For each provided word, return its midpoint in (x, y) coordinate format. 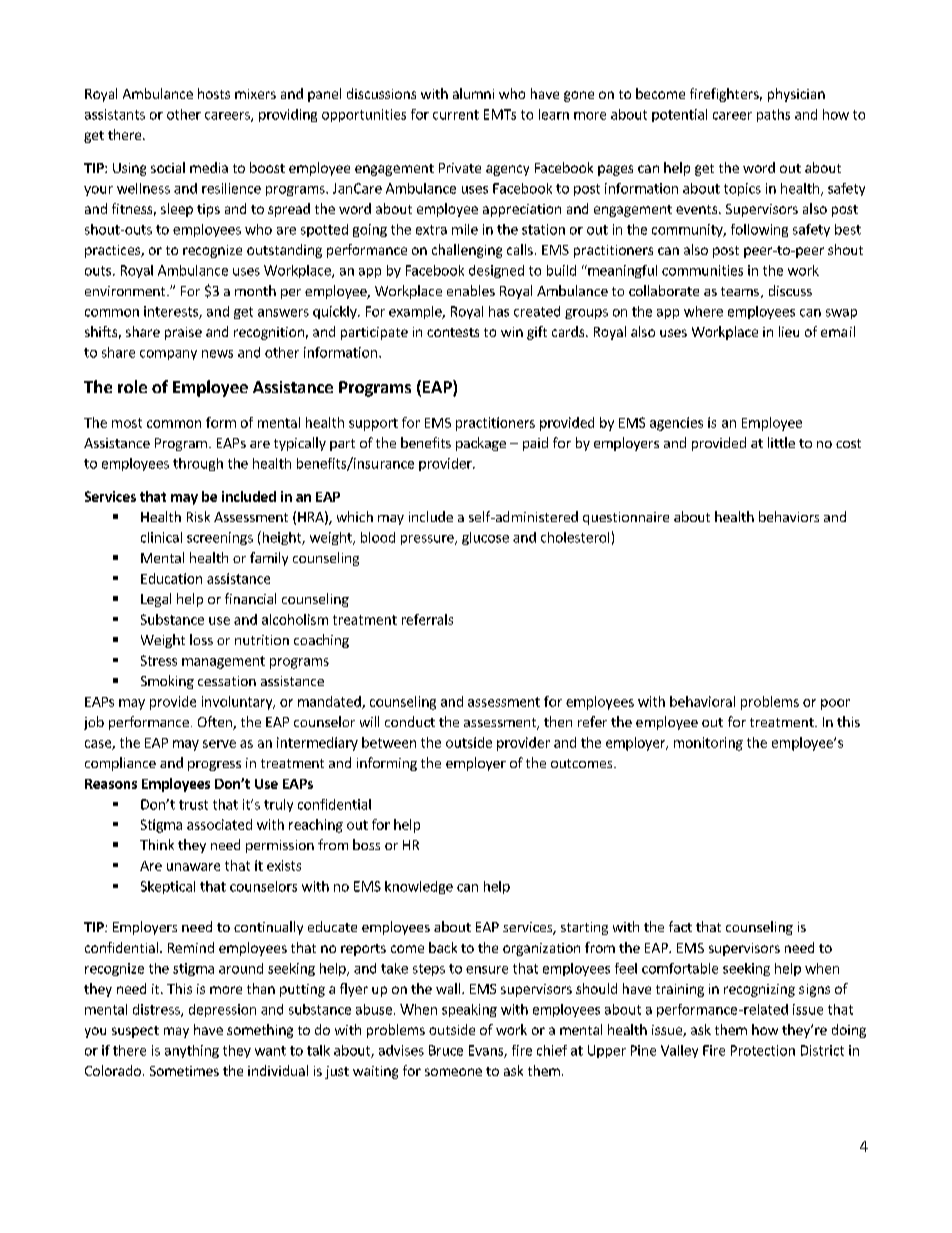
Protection (763, 1050)
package (481, 444)
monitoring (708, 744)
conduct (410, 721)
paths (773, 115)
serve (219, 744)
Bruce (446, 1050)
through (198, 464)
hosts (214, 93)
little (781, 442)
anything (192, 1051)
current (456, 115)
